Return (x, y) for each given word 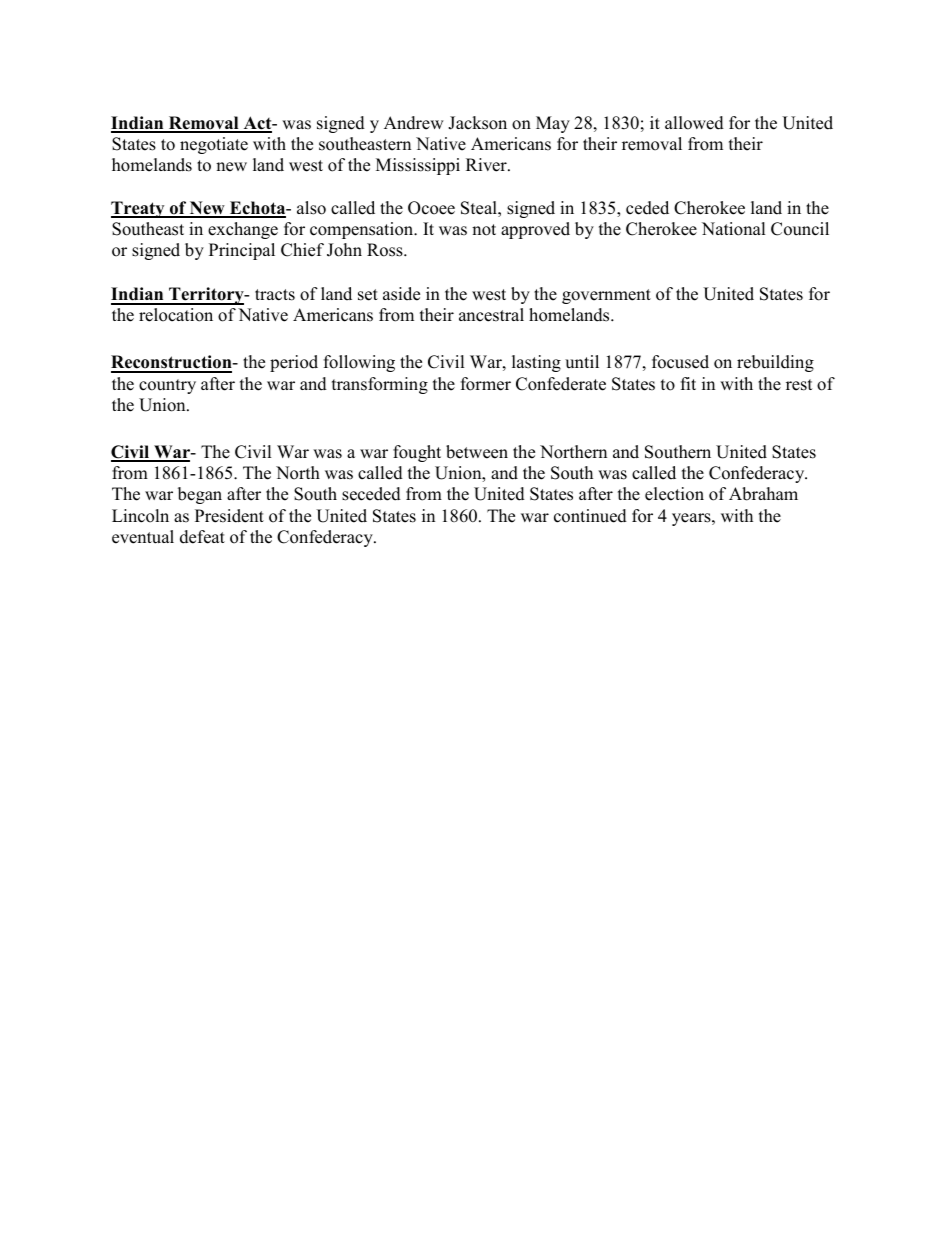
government (606, 296)
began (200, 495)
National (734, 229)
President (229, 516)
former (486, 384)
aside (401, 294)
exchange (243, 230)
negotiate (214, 145)
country (167, 386)
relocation (176, 315)
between (477, 452)
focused (680, 362)
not (484, 230)
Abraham (763, 494)
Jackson (477, 123)
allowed (694, 123)
